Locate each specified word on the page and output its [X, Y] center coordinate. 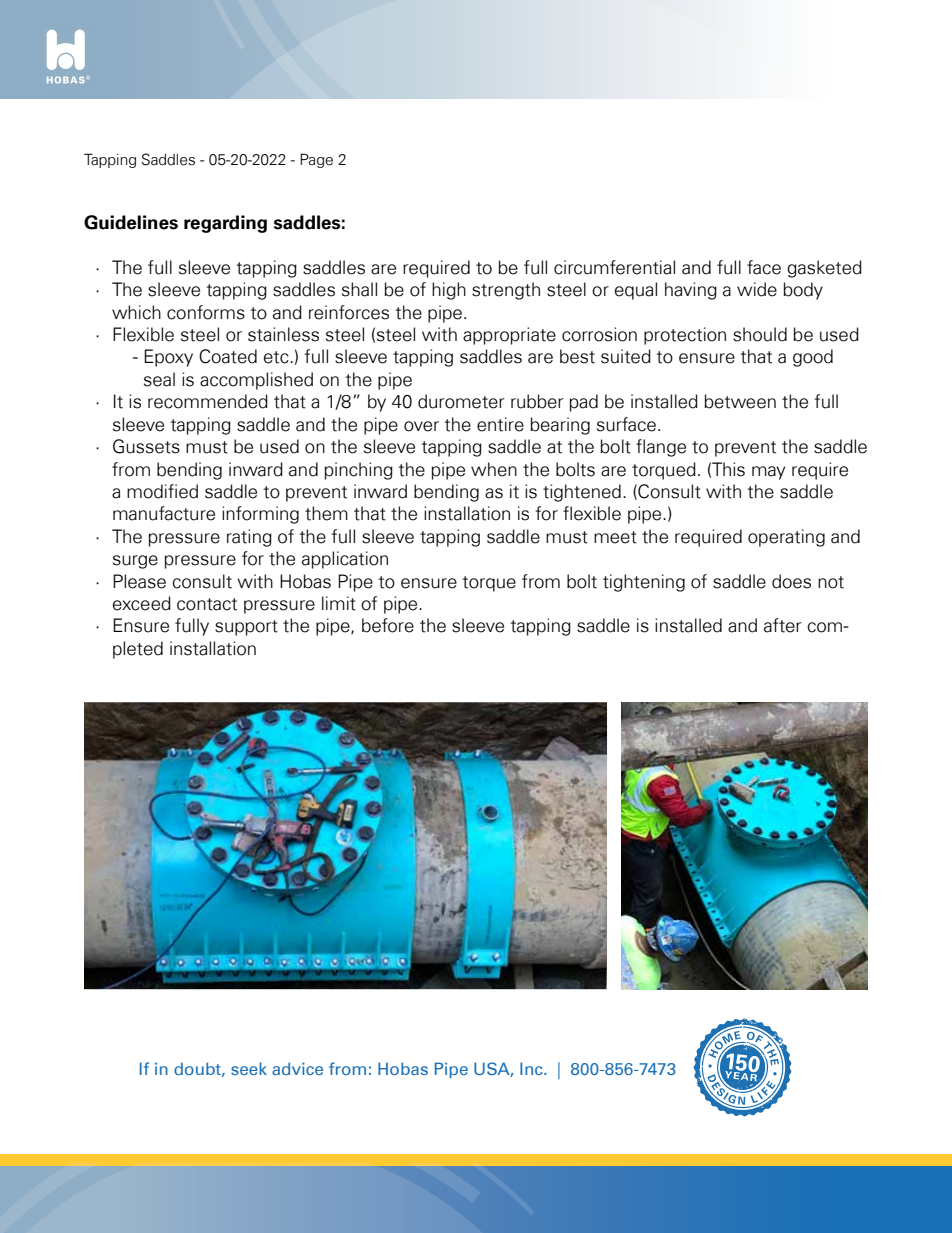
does [791, 581]
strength [506, 291]
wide [757, 289]
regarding [225, 224]
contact [207, 604]
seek [249, 1068]
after [782, 625]
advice [297, 1068]
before [388, 625]
